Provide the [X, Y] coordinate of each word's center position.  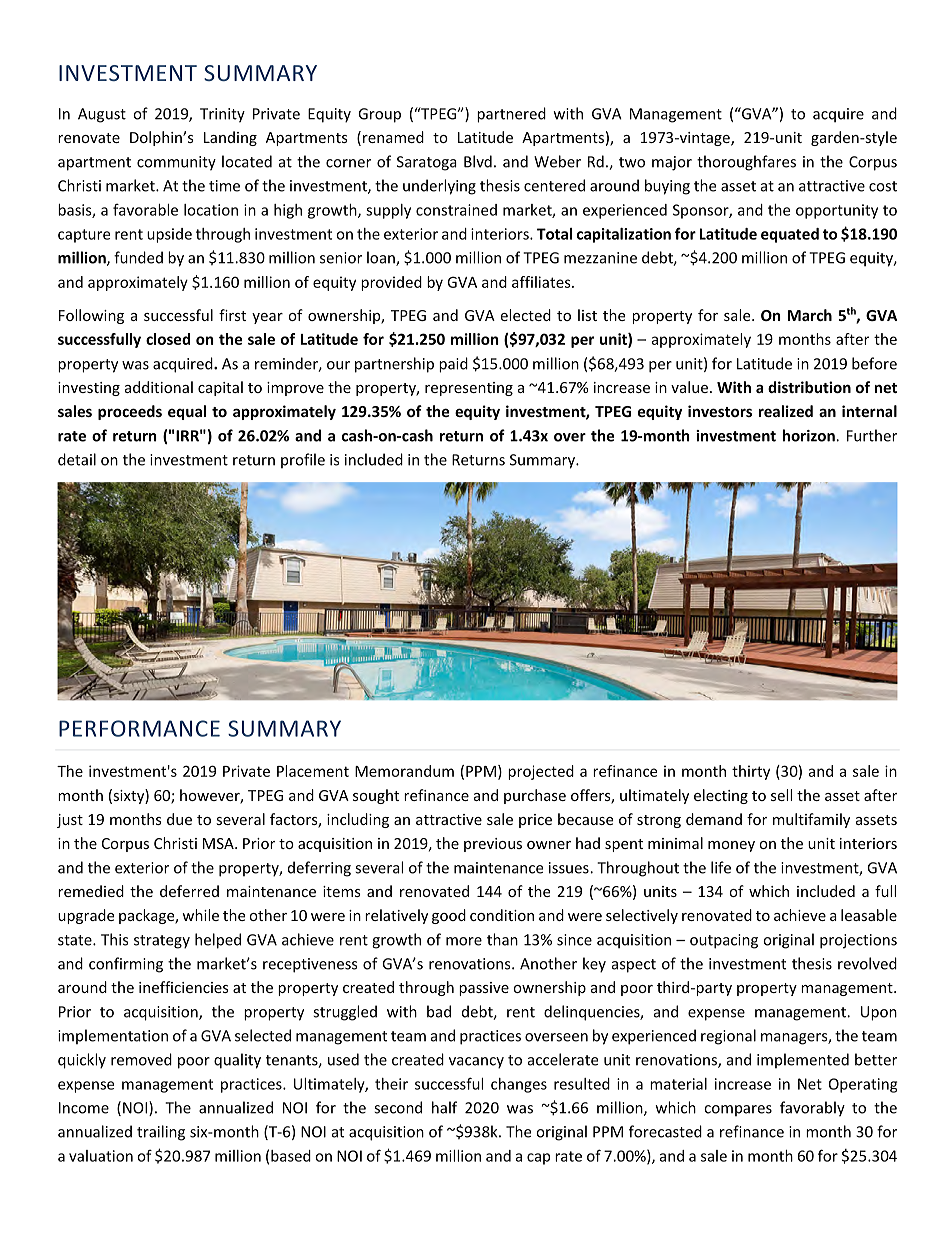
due [179, 819]
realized [786, 411]
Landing [230, 138]
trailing [161, 1133]
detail [77, 459]
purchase [535, 796]
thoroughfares [746, 163]
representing [469, 389]
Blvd [478, 161]
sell [781, 795]
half [444, 1107]
